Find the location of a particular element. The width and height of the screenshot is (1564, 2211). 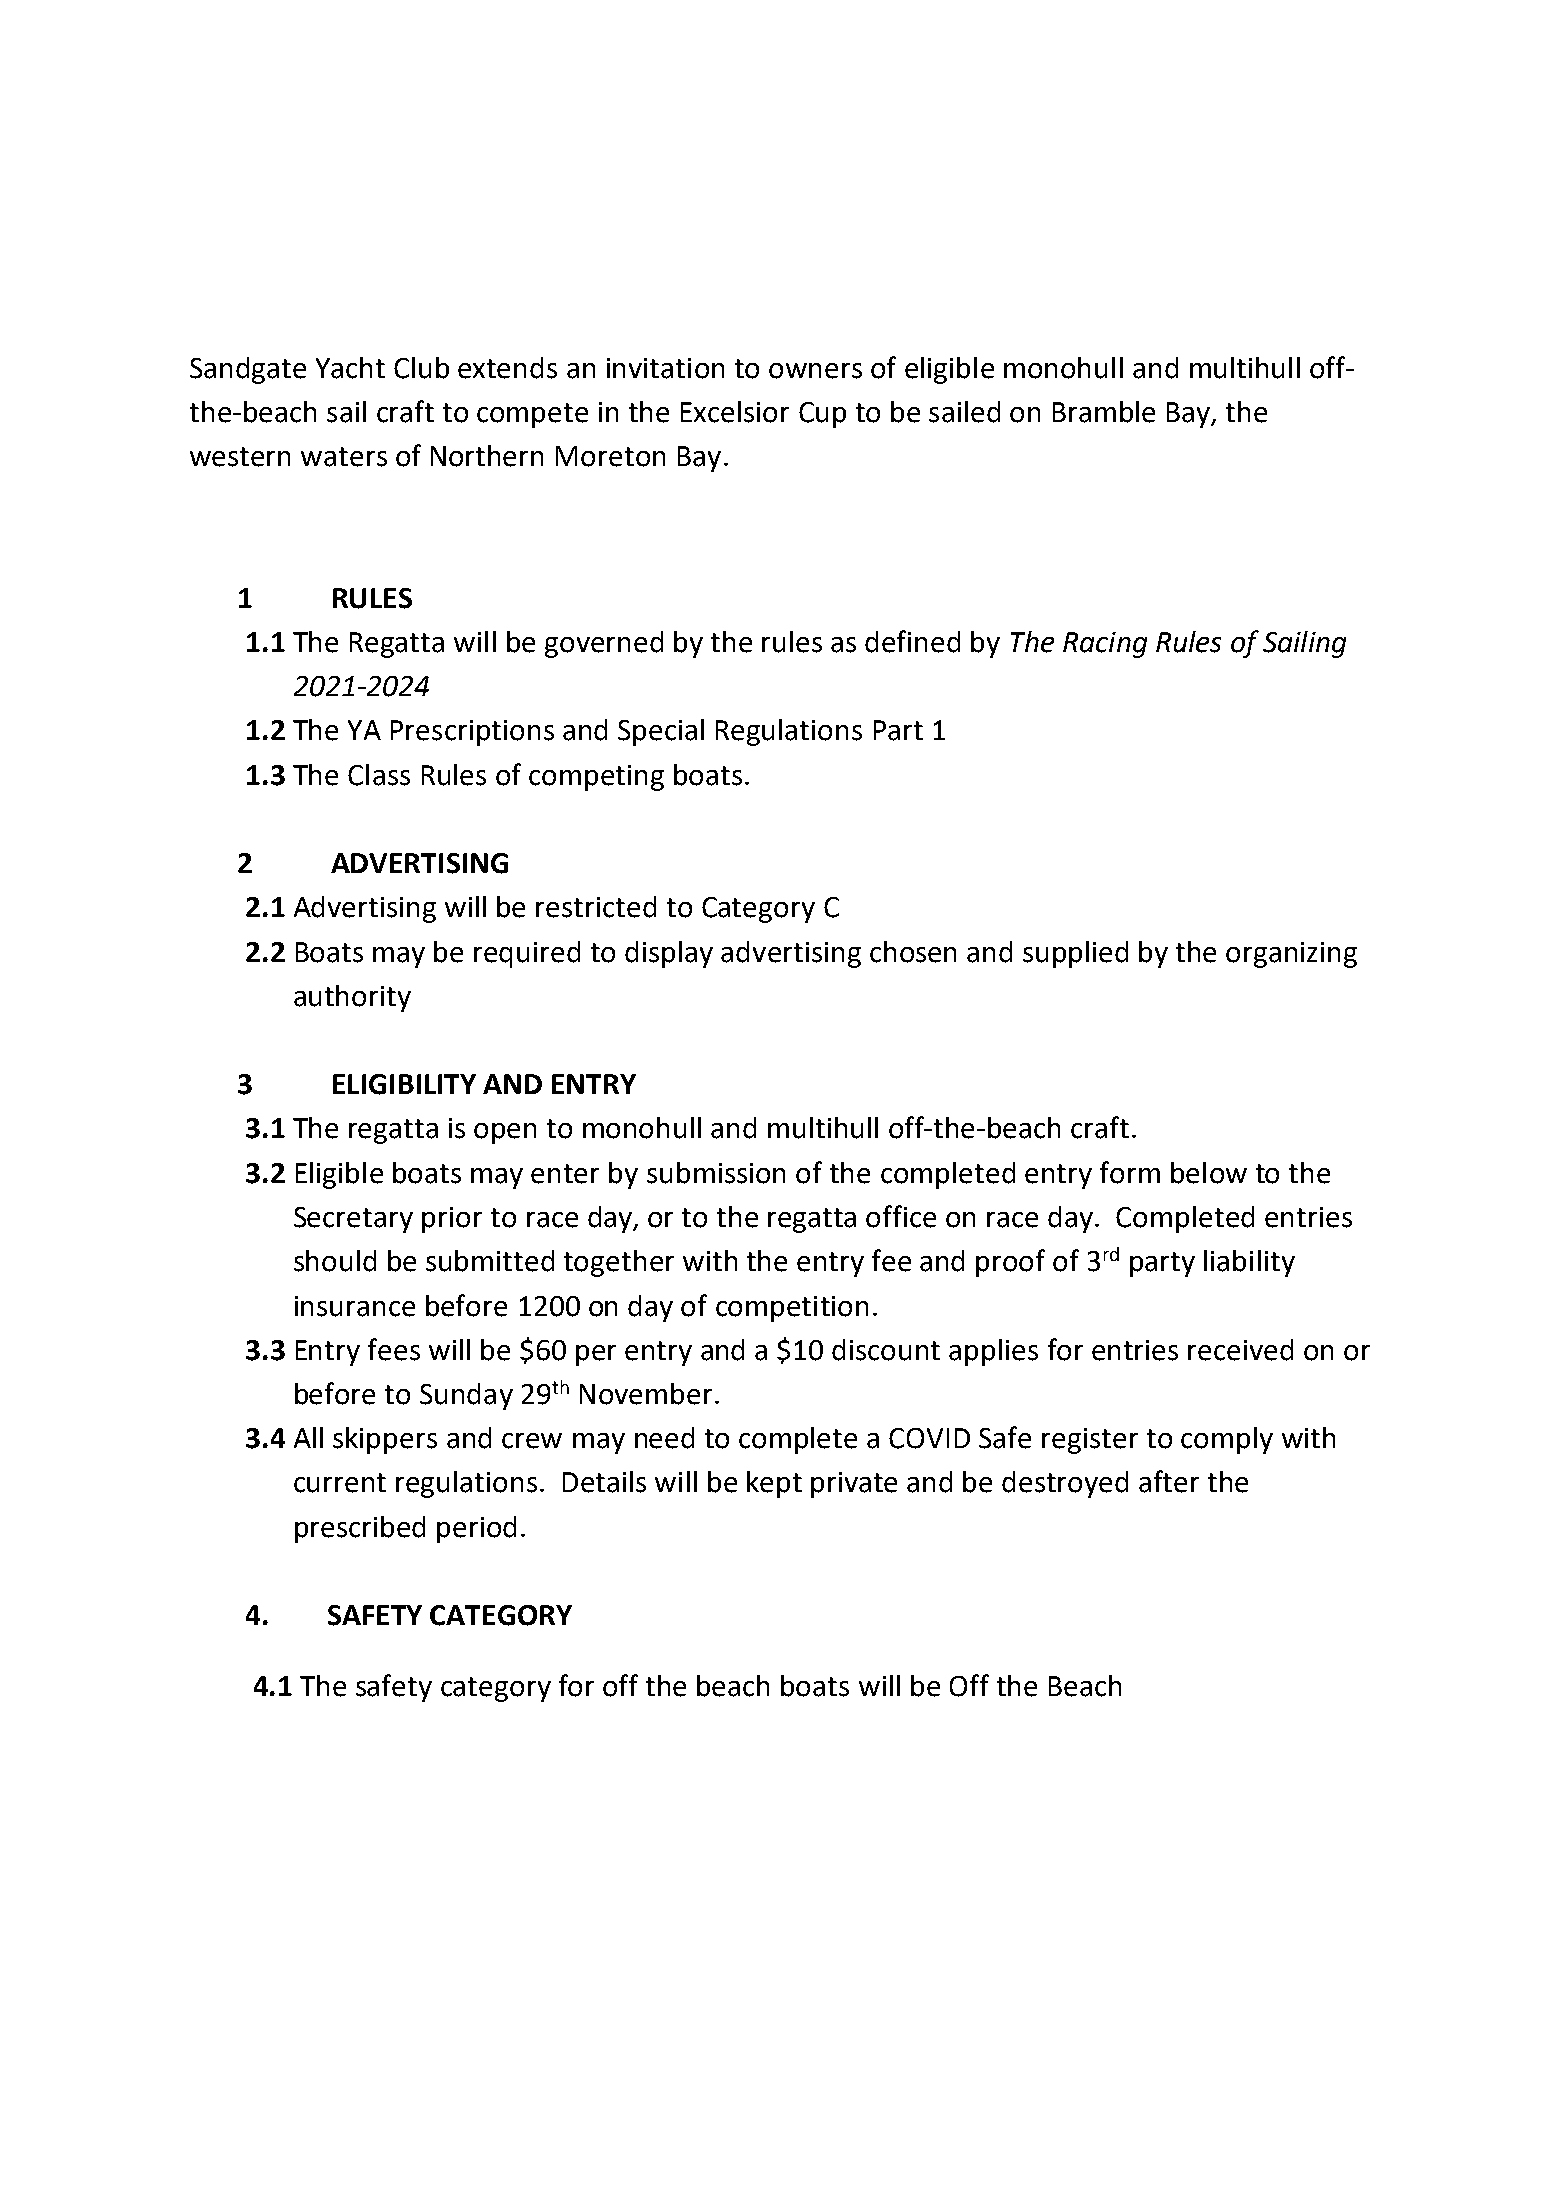

Excelsior is located at coordinates (735, 412).
